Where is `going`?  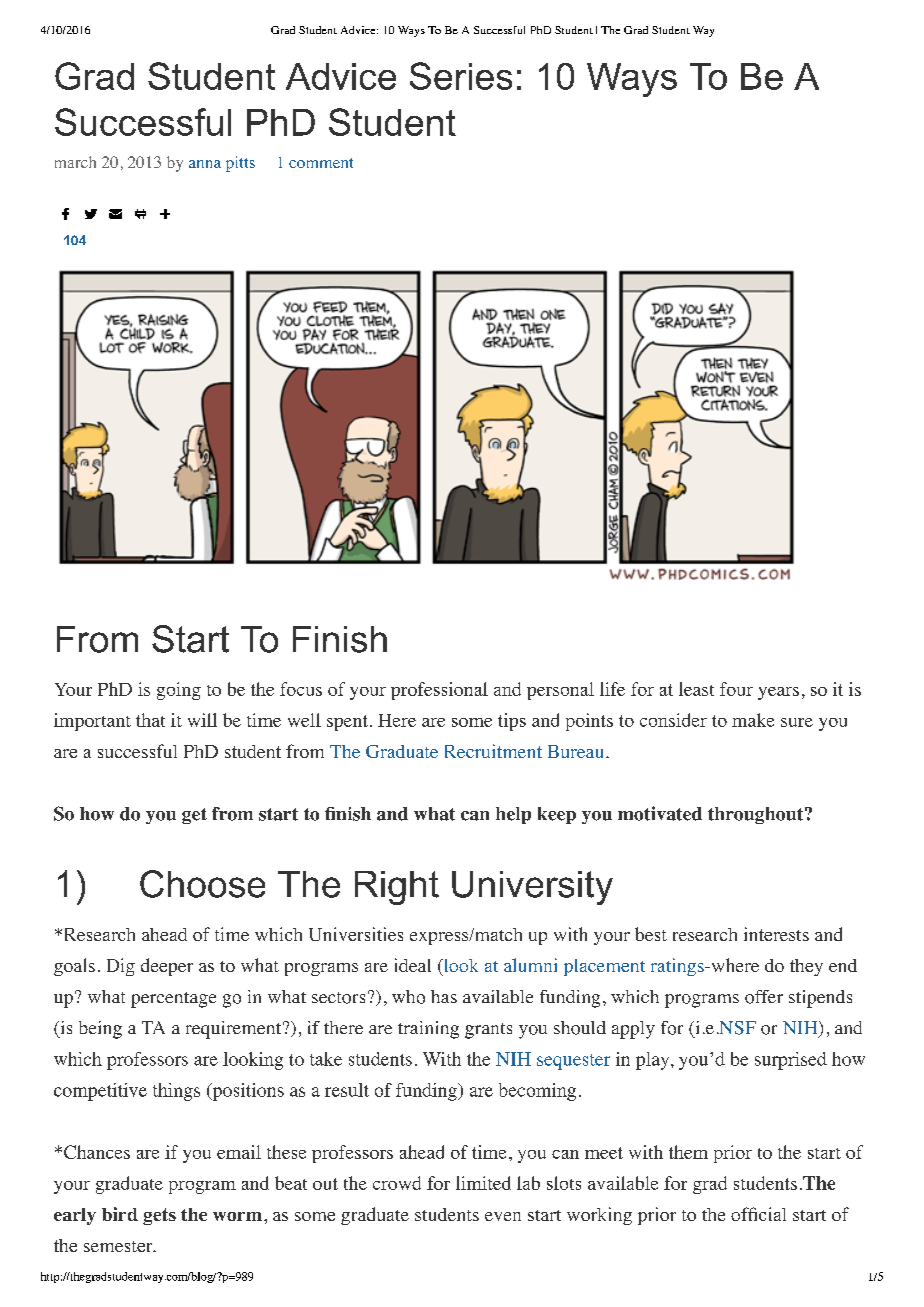
going is located at coordinates (179, 691).
